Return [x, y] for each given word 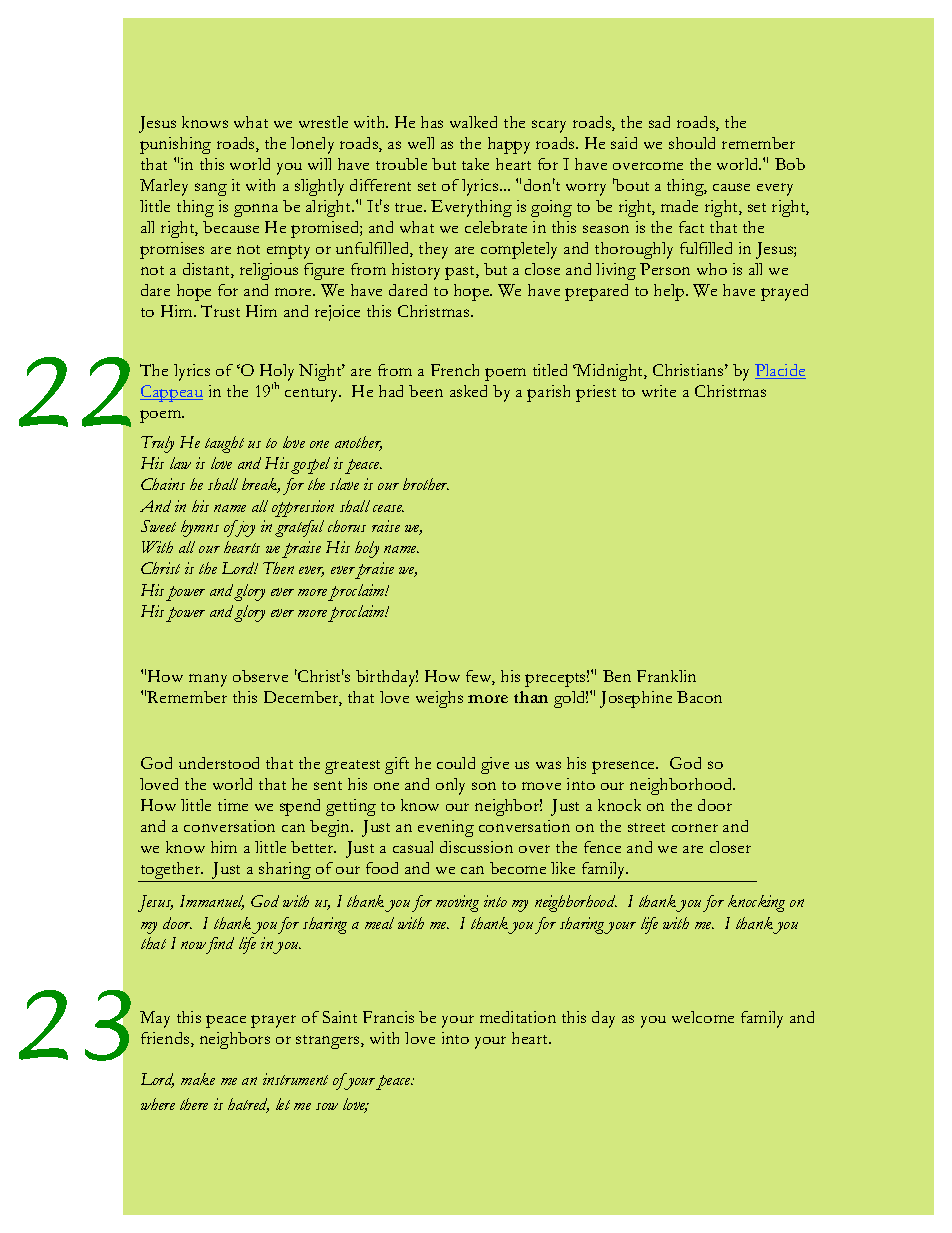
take [475, 164]
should [692, 143]
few [480, 677]
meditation [518, 1017]
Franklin [666, 676]
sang [211, 189]
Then [278, 568]
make [198, 1079]
